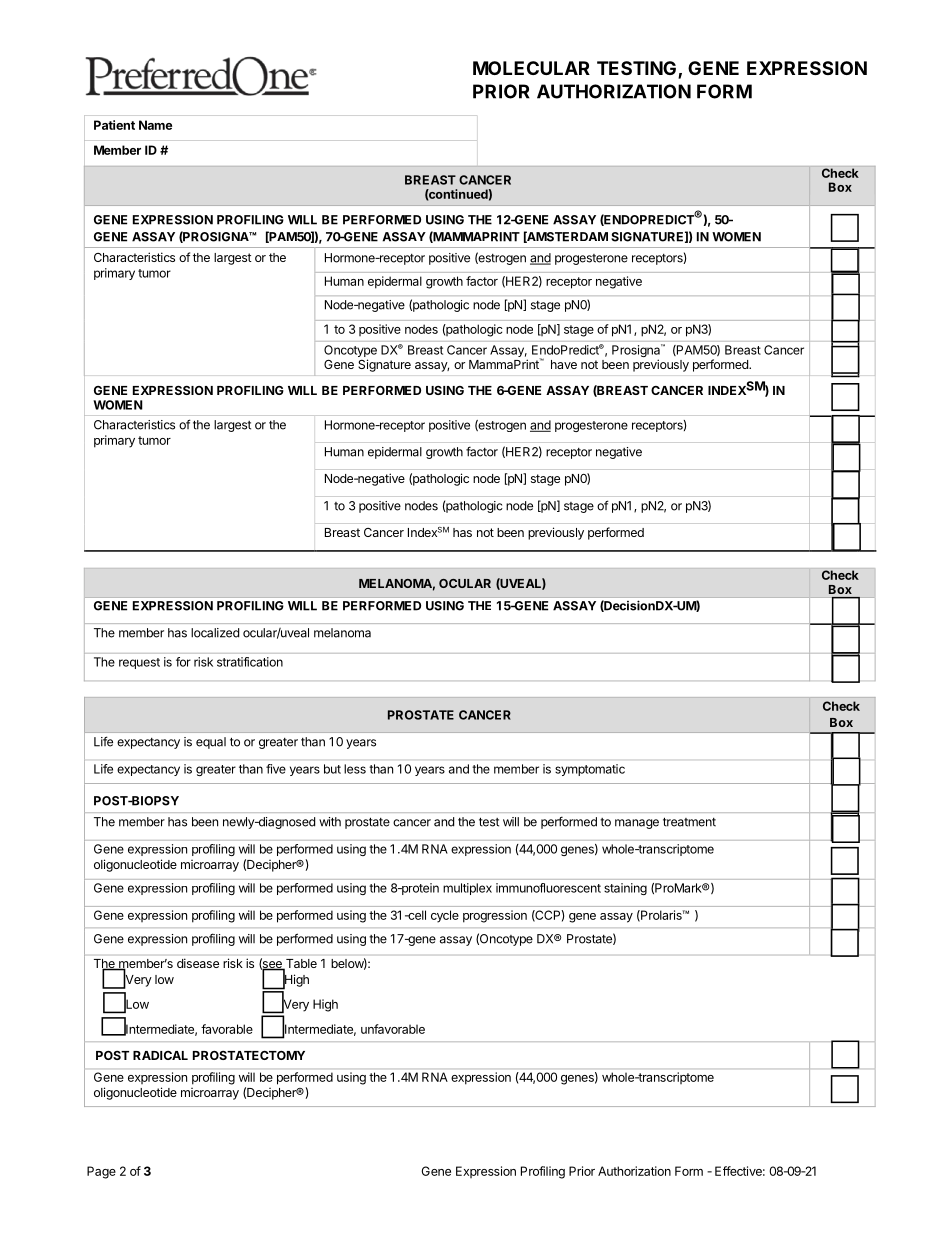 This screenshot has height=1233, width=952. I want to click on Page, so click(101, 1172).
